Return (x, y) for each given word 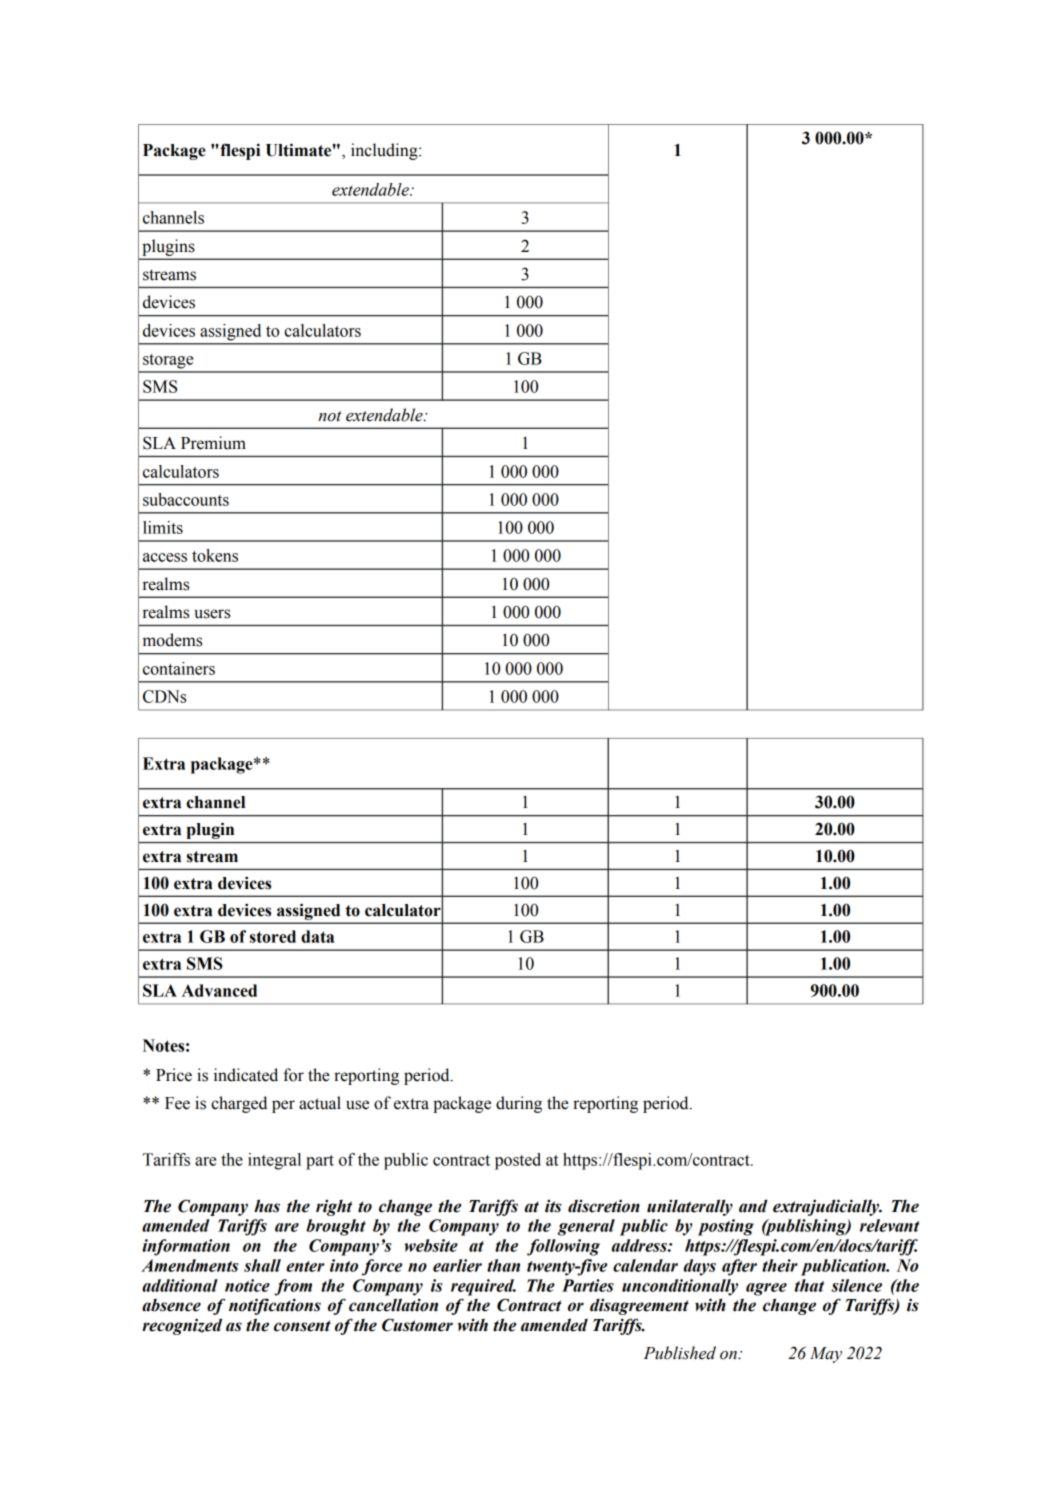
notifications (275, 1306)
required (483, 1287)
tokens (215, 555)
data (317, 936)
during (519, 1104)
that (809, 1285)
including (385, 151)
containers (179, 668)
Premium (213, 443)
